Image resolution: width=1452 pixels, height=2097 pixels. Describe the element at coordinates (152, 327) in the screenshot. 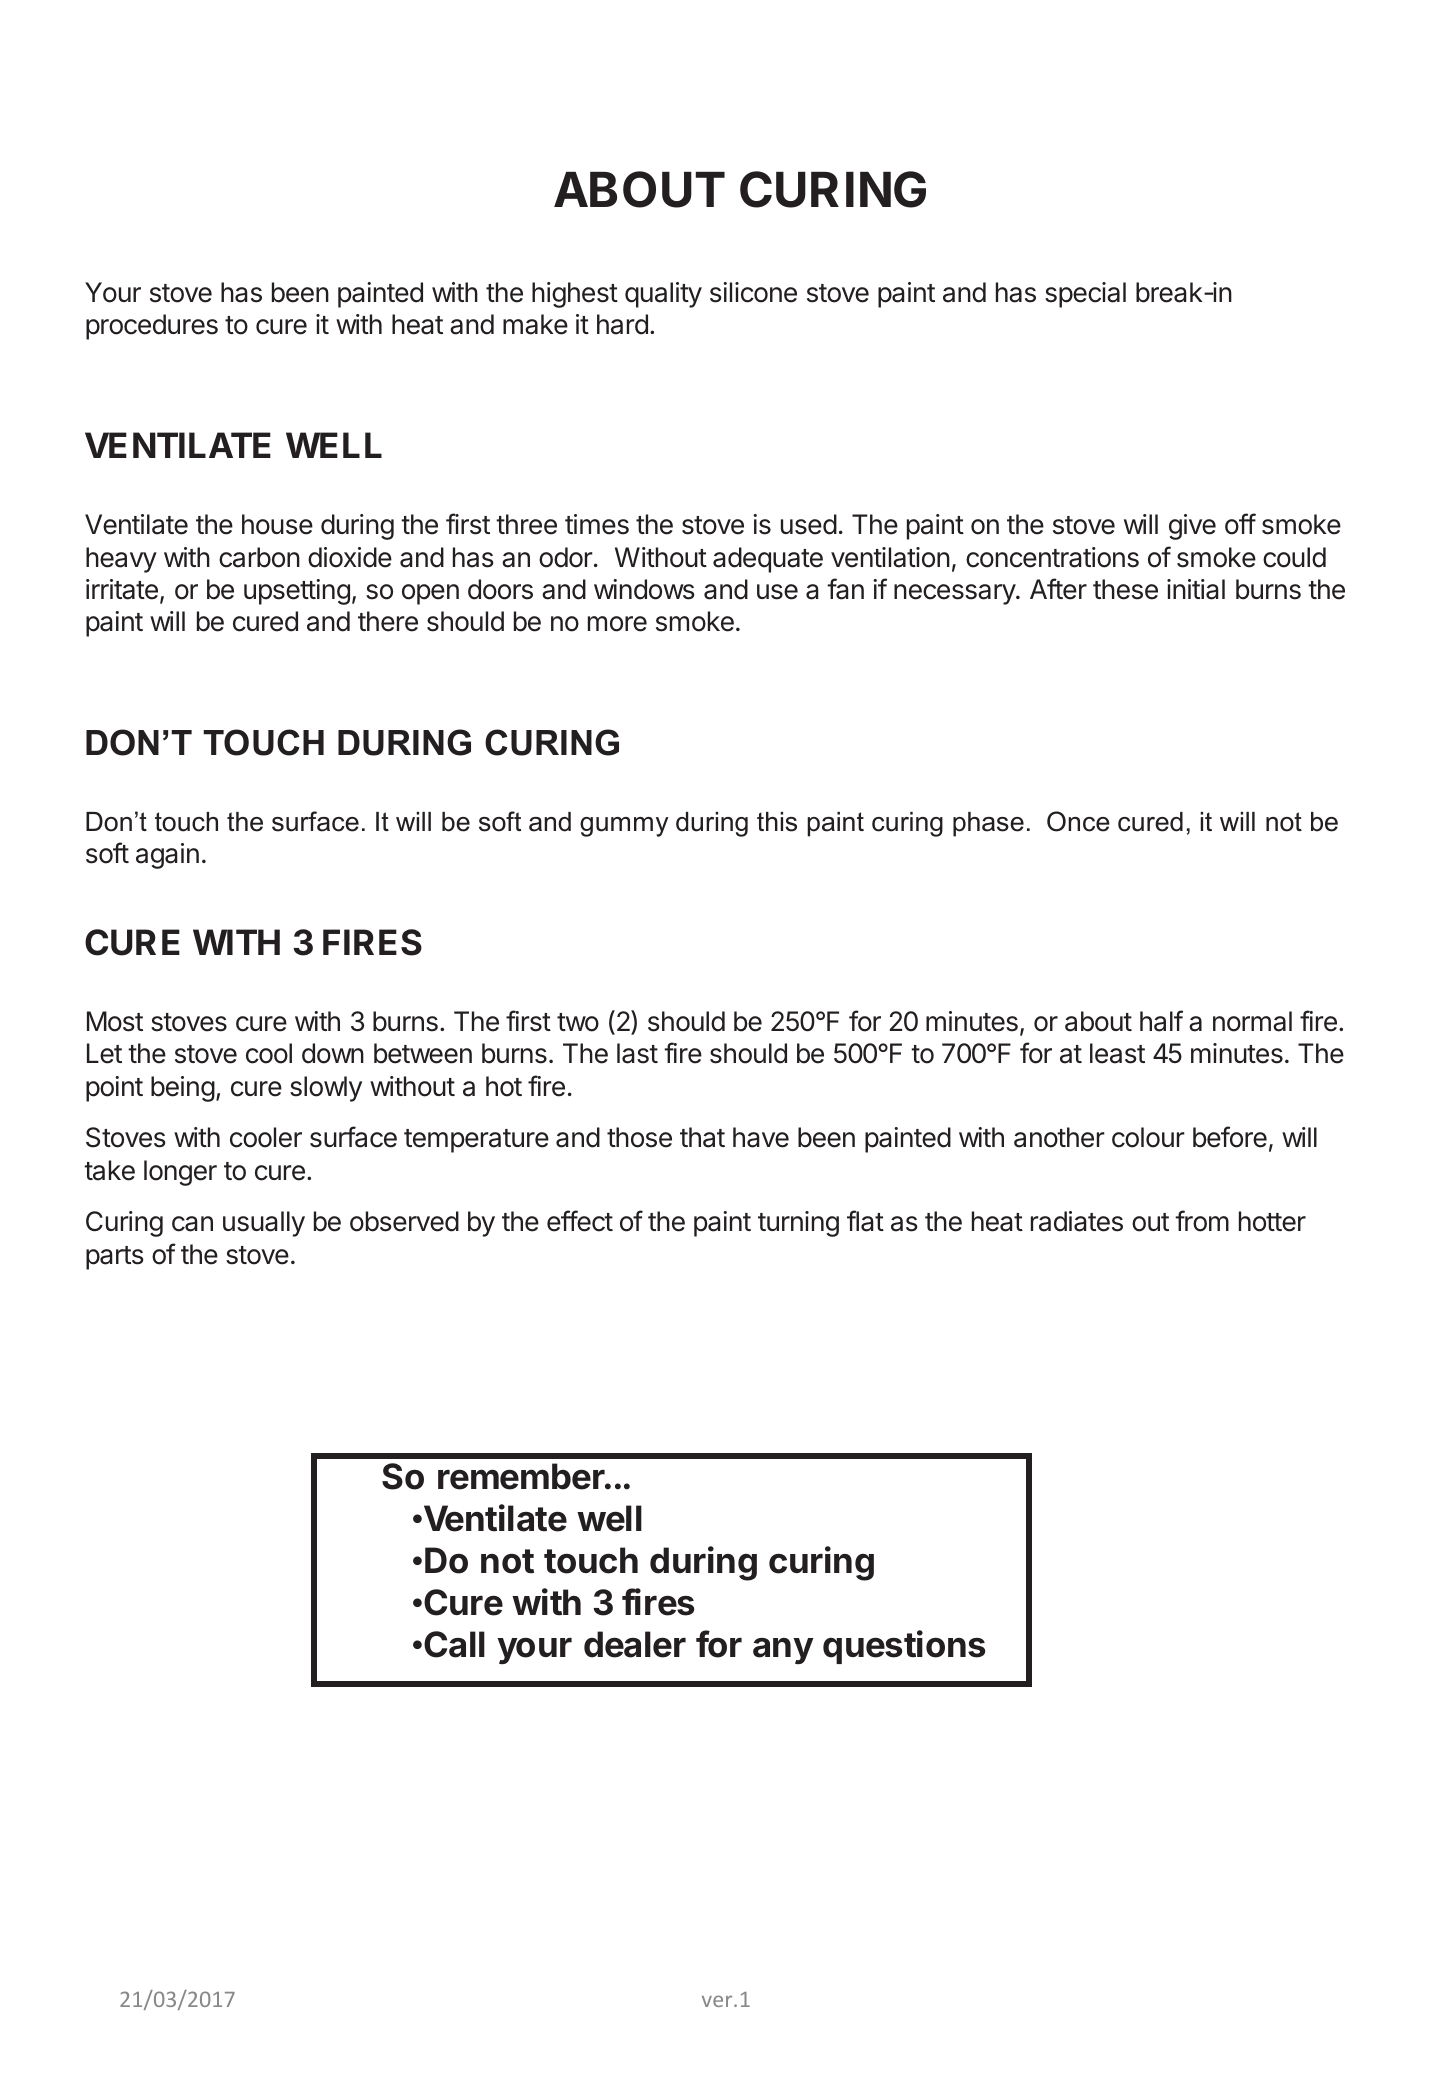

I see `procedures` at that location.
